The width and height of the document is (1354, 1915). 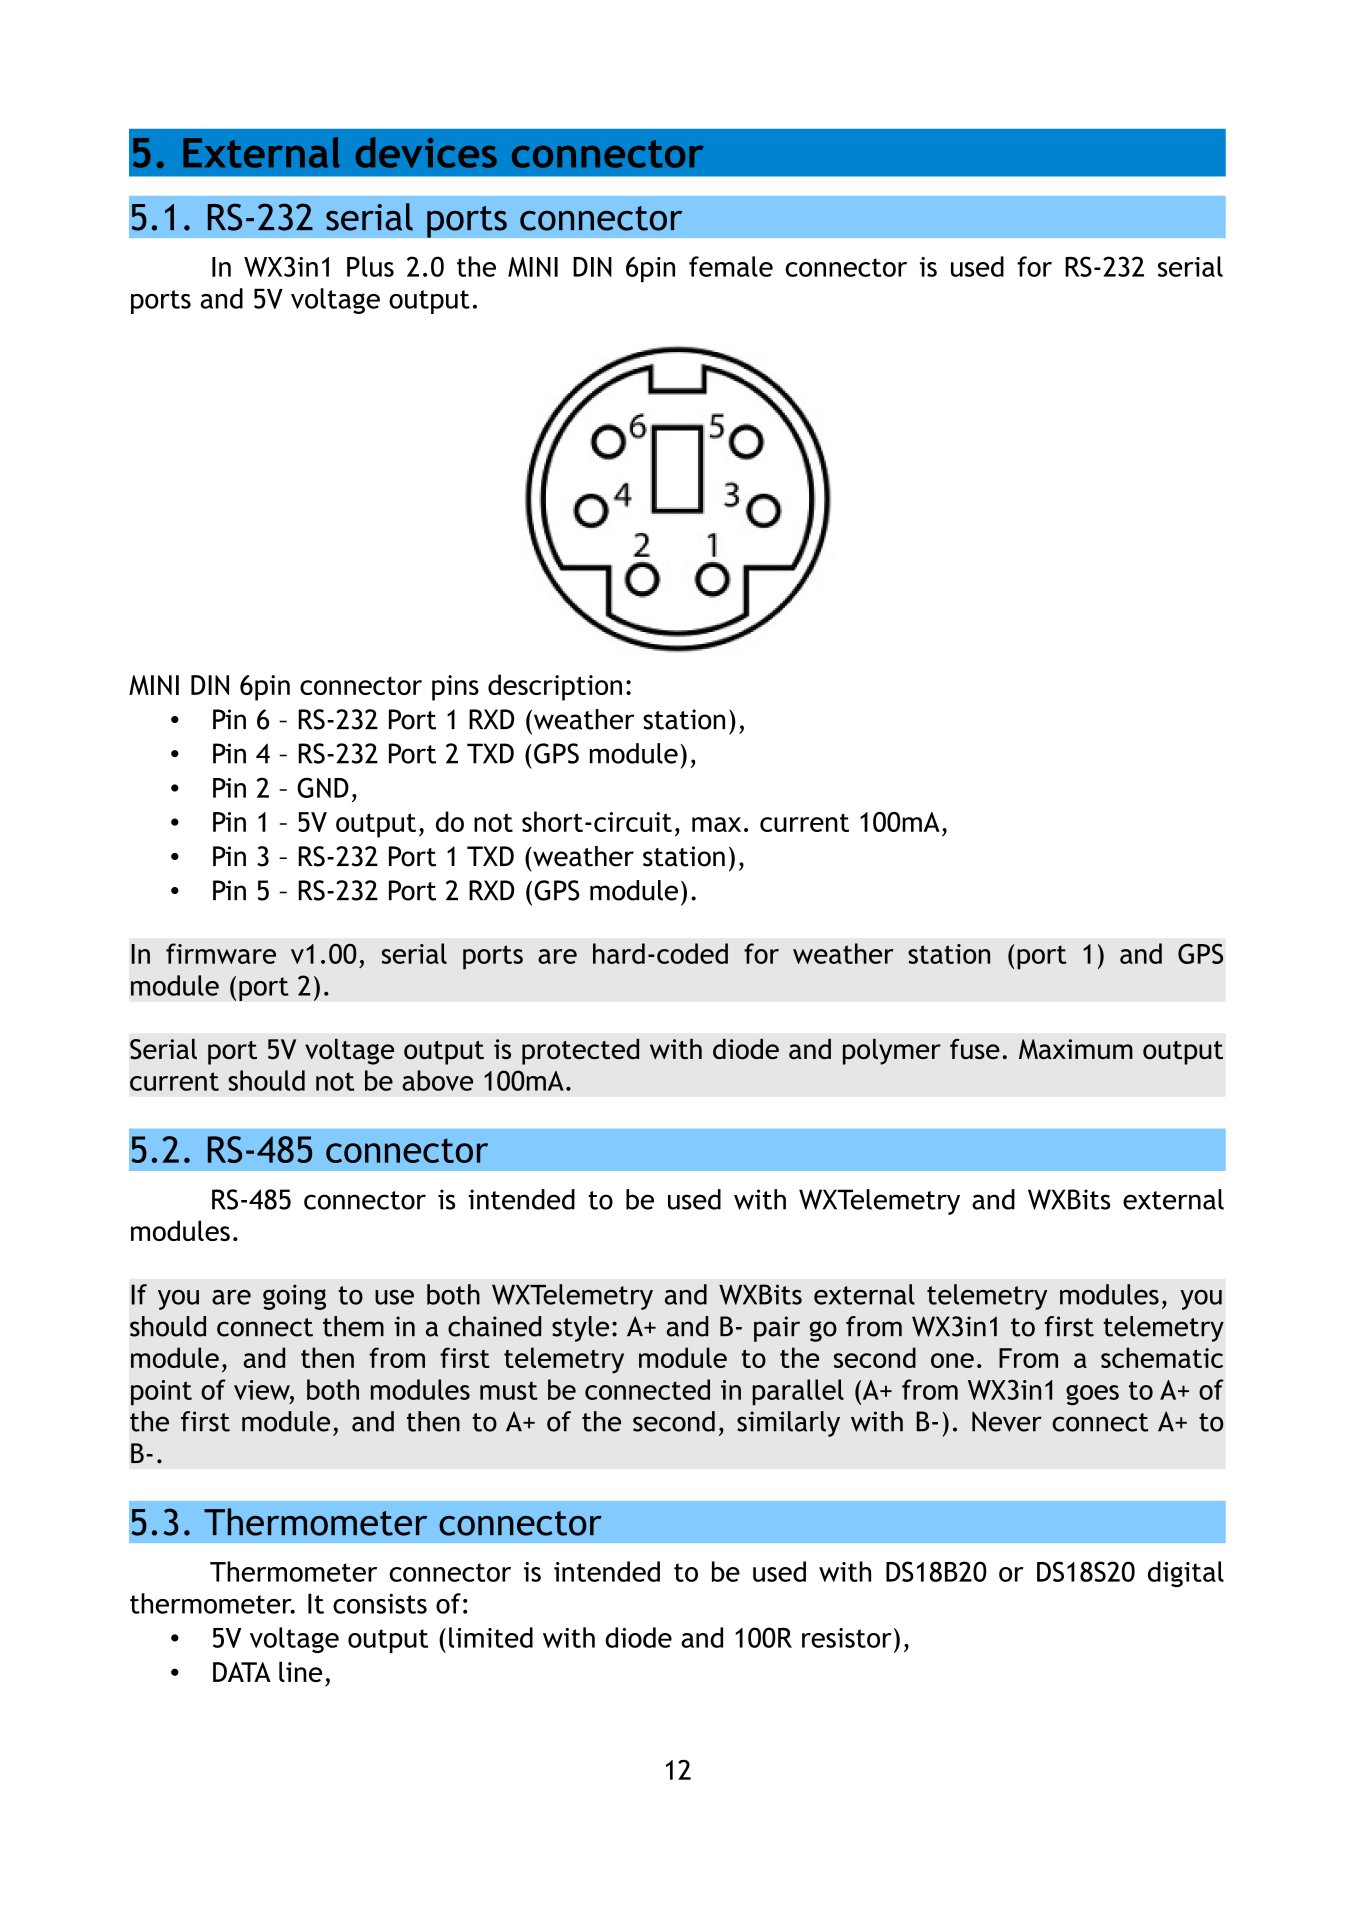 I want to click on going, so click(x=294, y=1297).
